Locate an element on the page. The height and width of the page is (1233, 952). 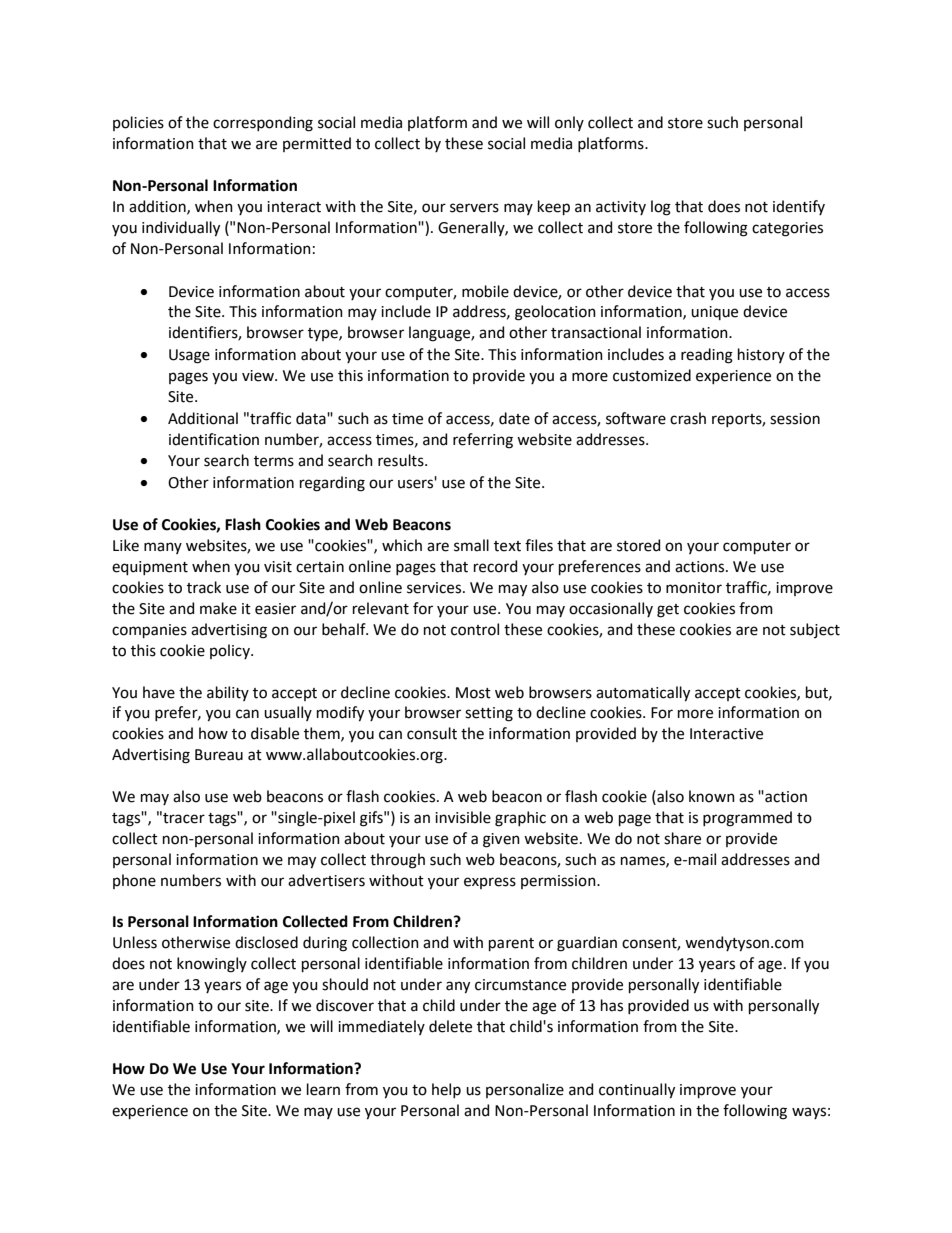
identify is located at coordinates (799, 207).
